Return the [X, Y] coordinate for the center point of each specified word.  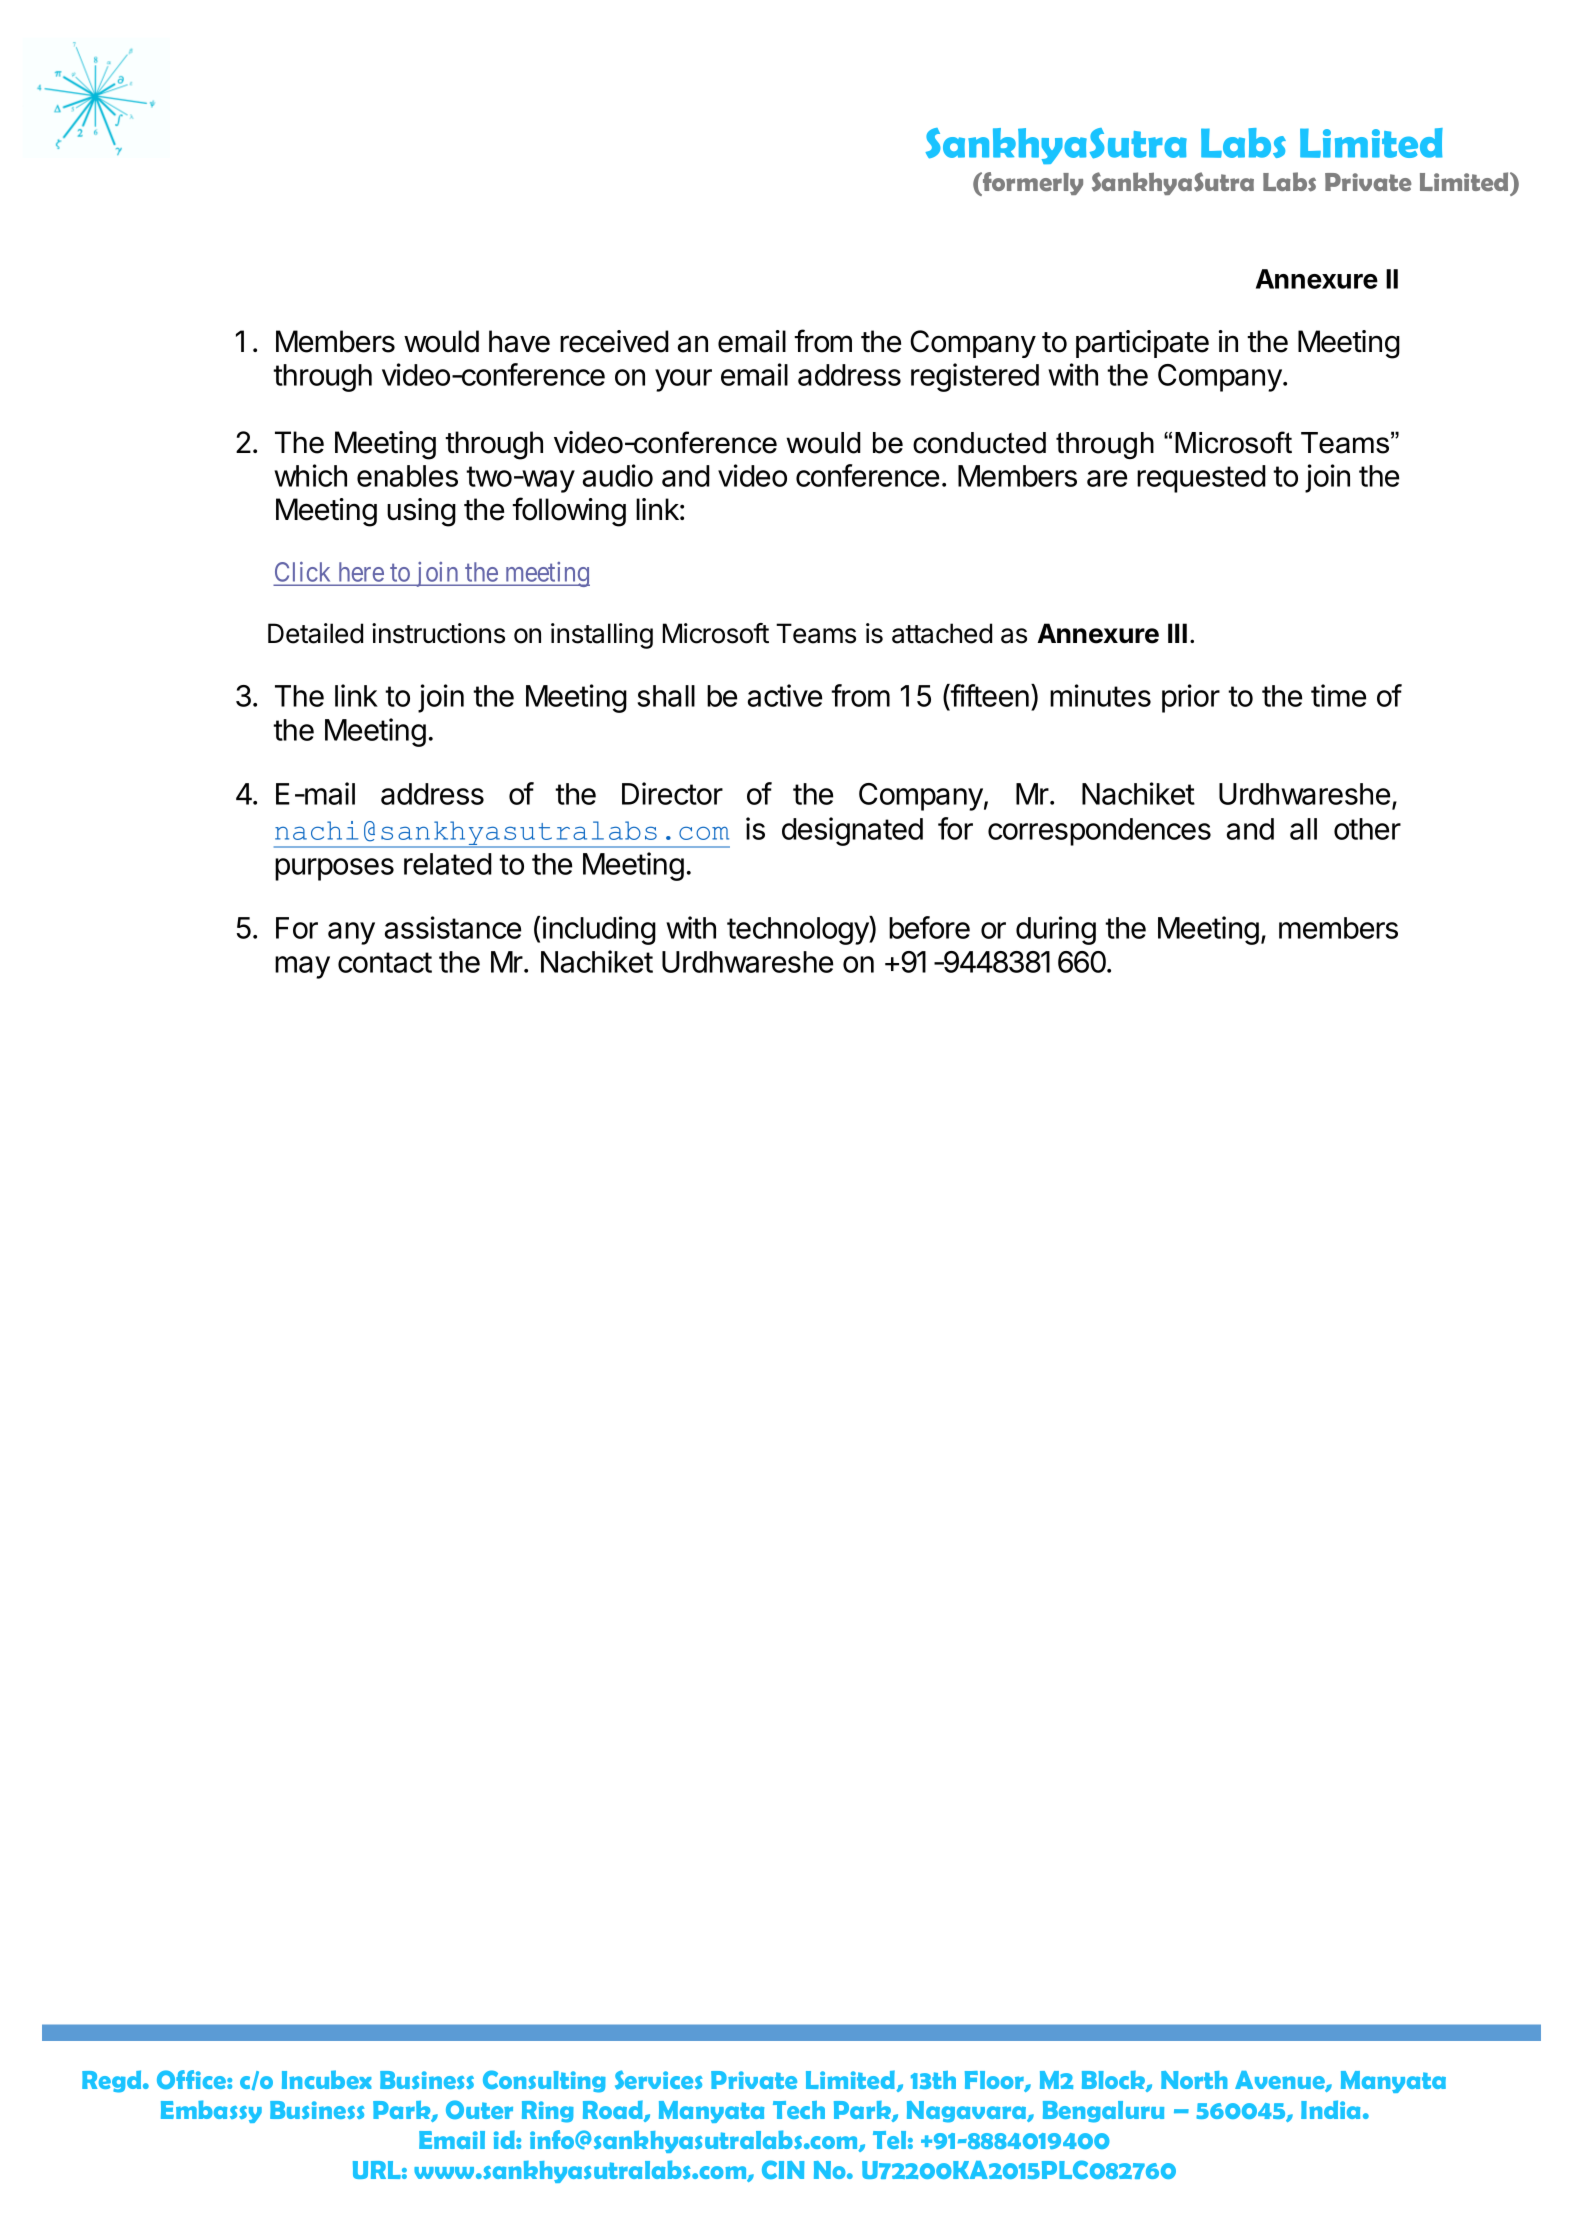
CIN [783, 2169]
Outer [479, 2109]
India [1330, 2109]
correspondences [1099, 832]
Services [659, 2080]
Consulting [544, 2081]
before [929, 927]
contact [385, 962]
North [1194, 2080]
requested [1201, 479]
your [683, 380]
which [310, 475]
